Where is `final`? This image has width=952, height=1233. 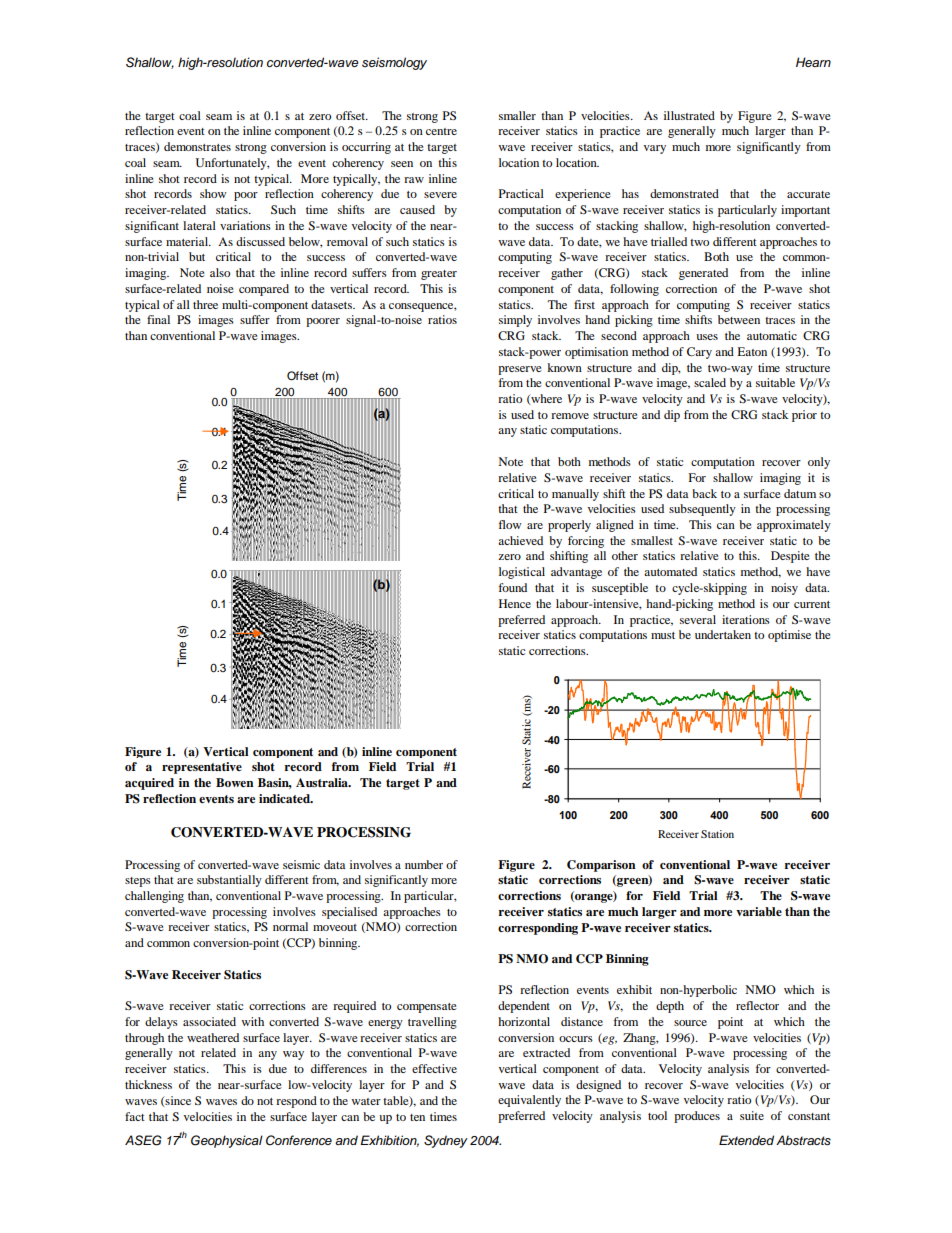 final is located at coordinates (158, 319).
